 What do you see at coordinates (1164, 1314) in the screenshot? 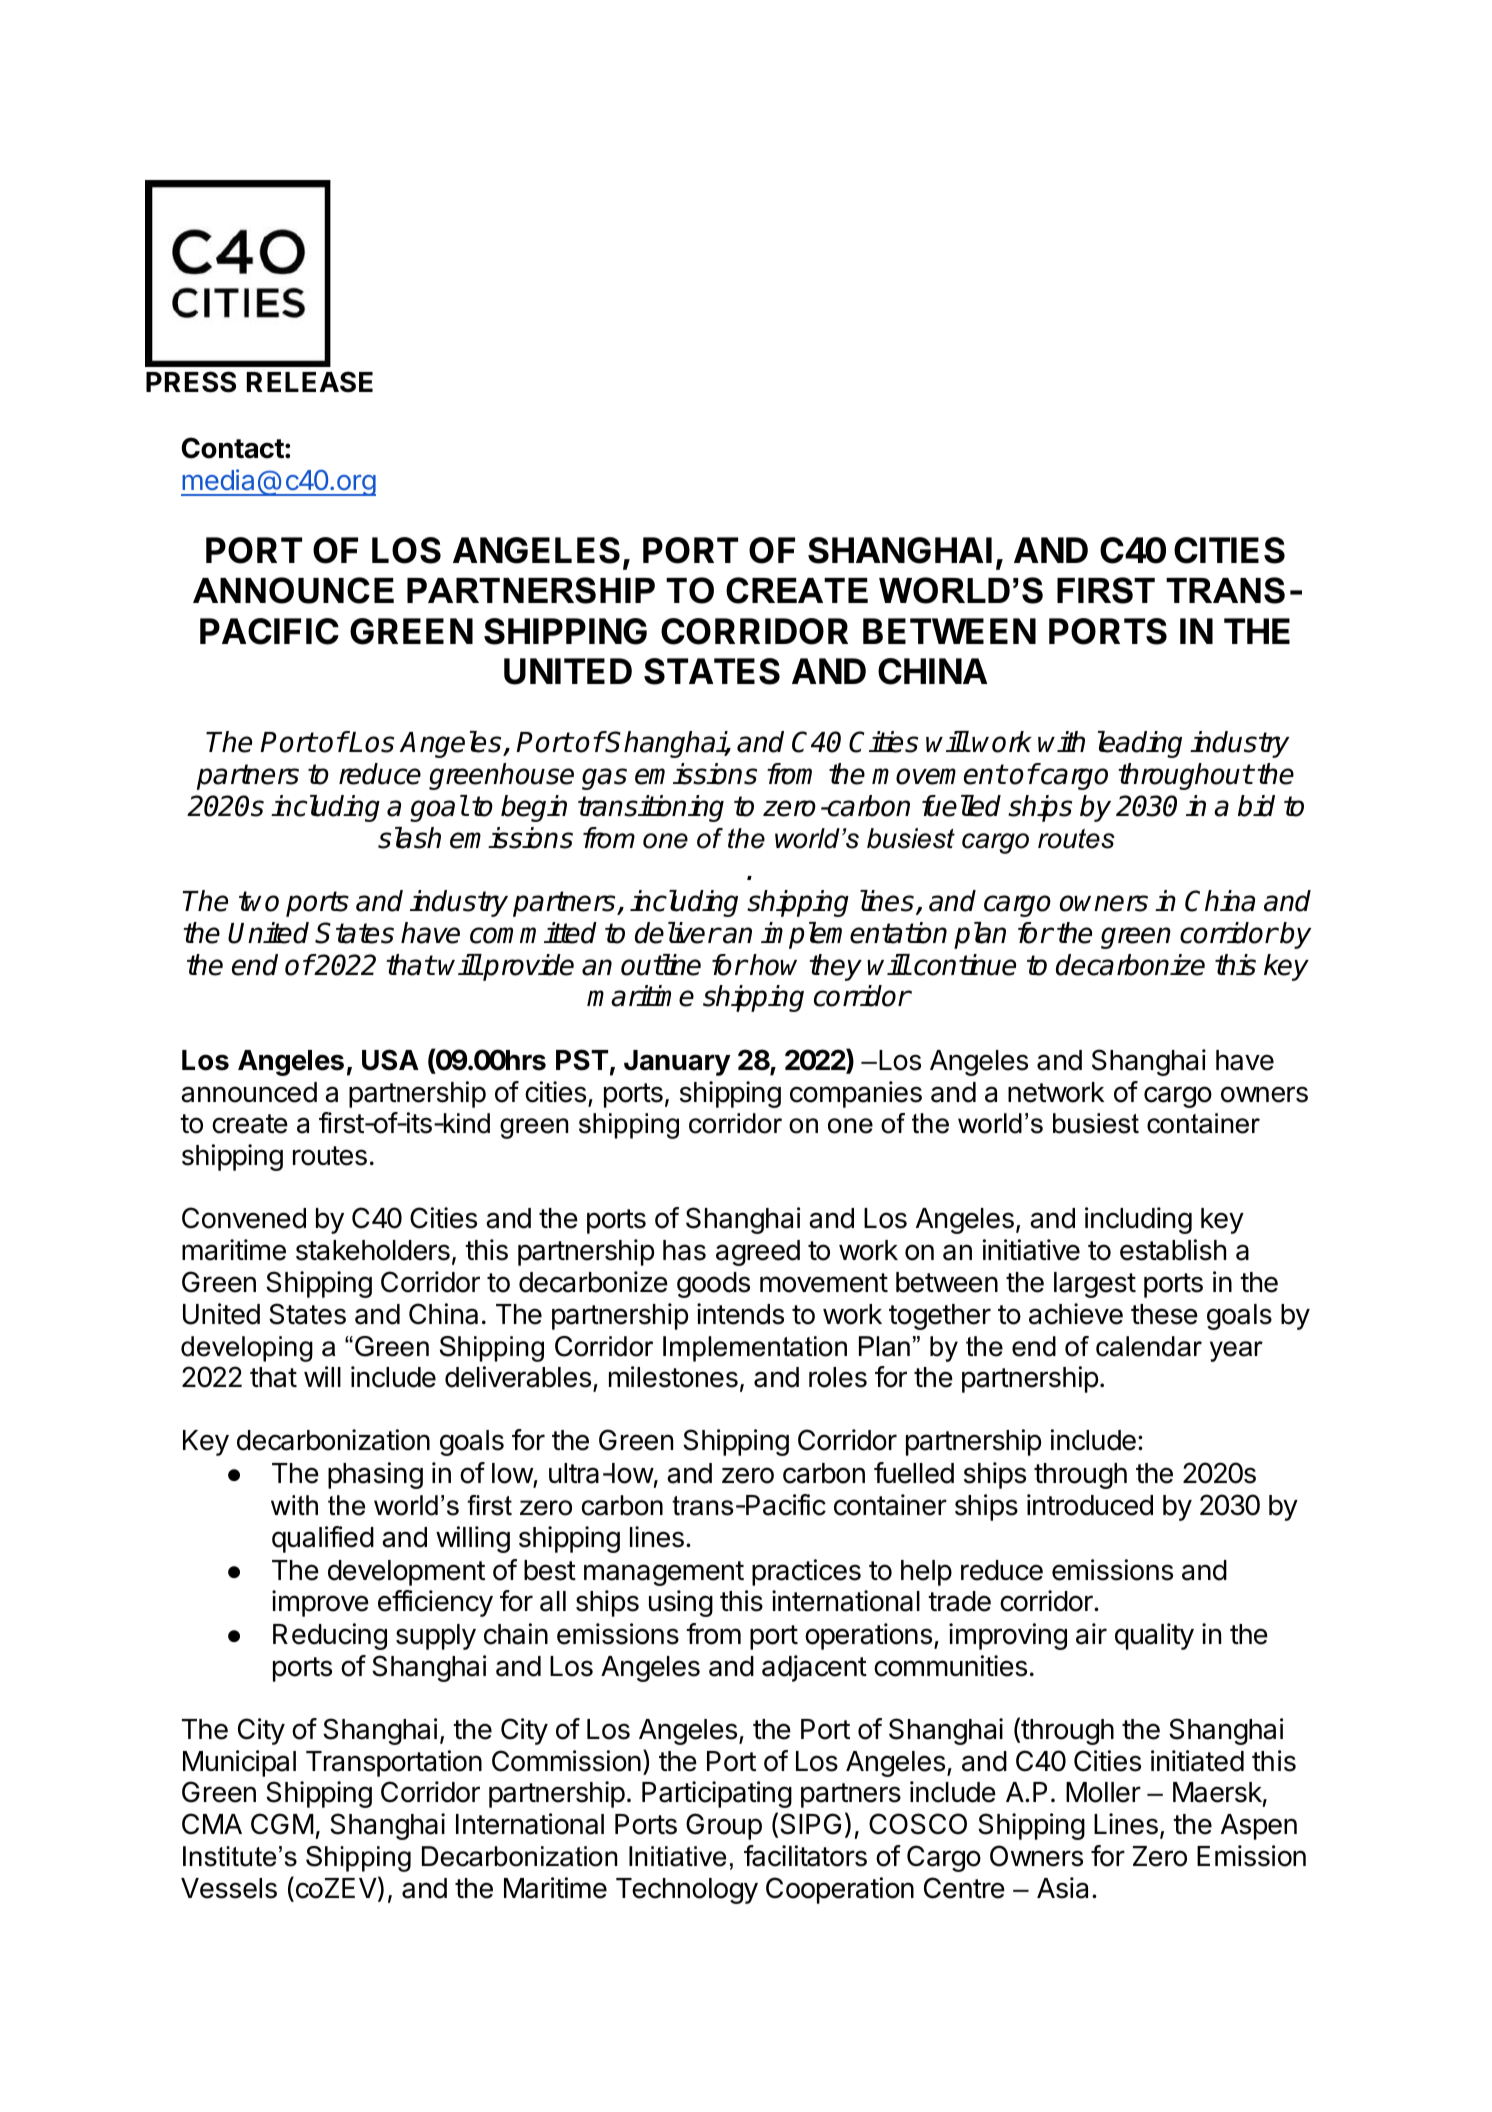
I see `these` at bounding box center [1164, 1314].
